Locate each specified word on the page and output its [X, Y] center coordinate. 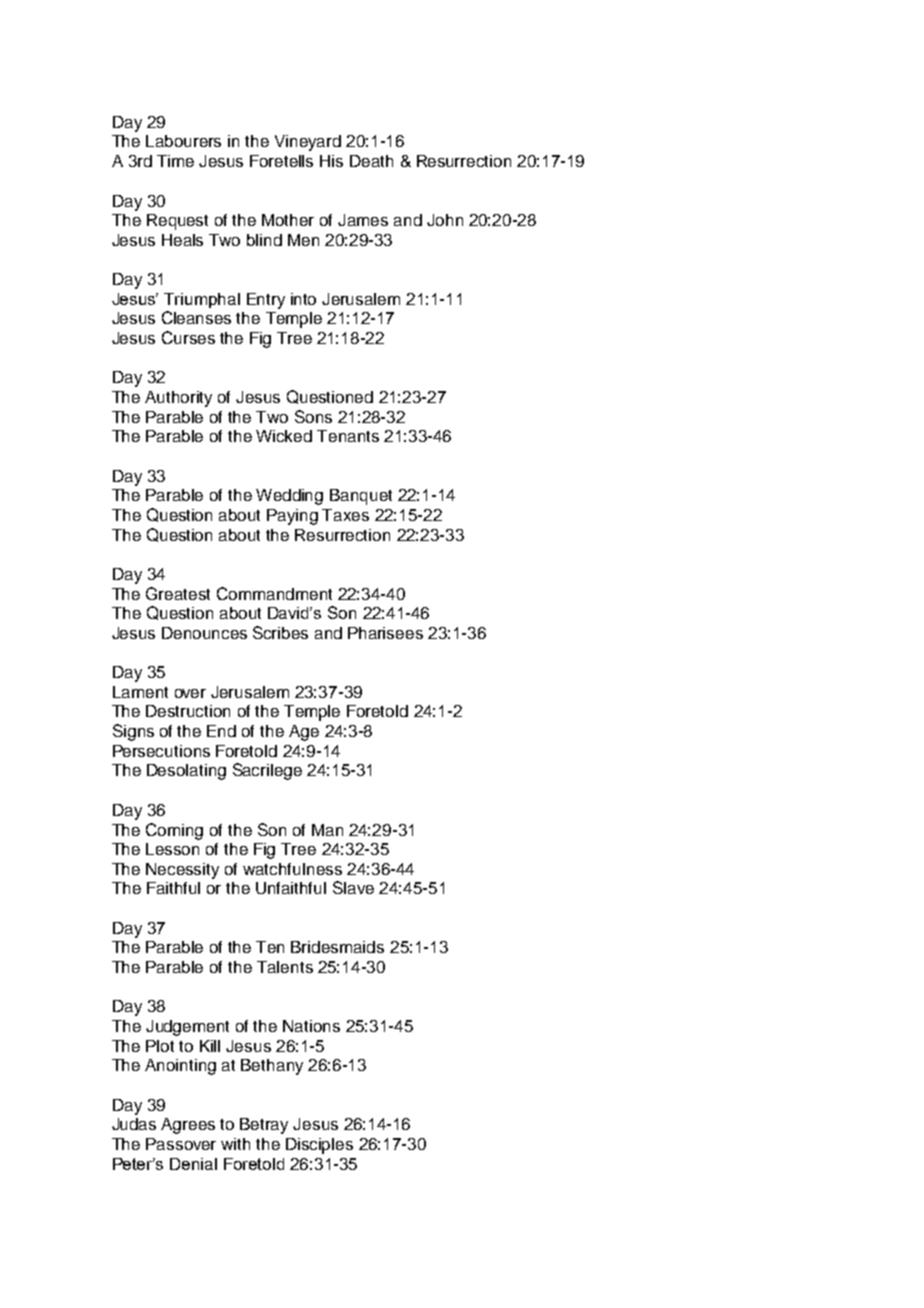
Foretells [281, 161]
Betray [264, 1126]
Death [371, 161]
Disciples [319, 1146]
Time [175, 161]
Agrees [188, 1126]
